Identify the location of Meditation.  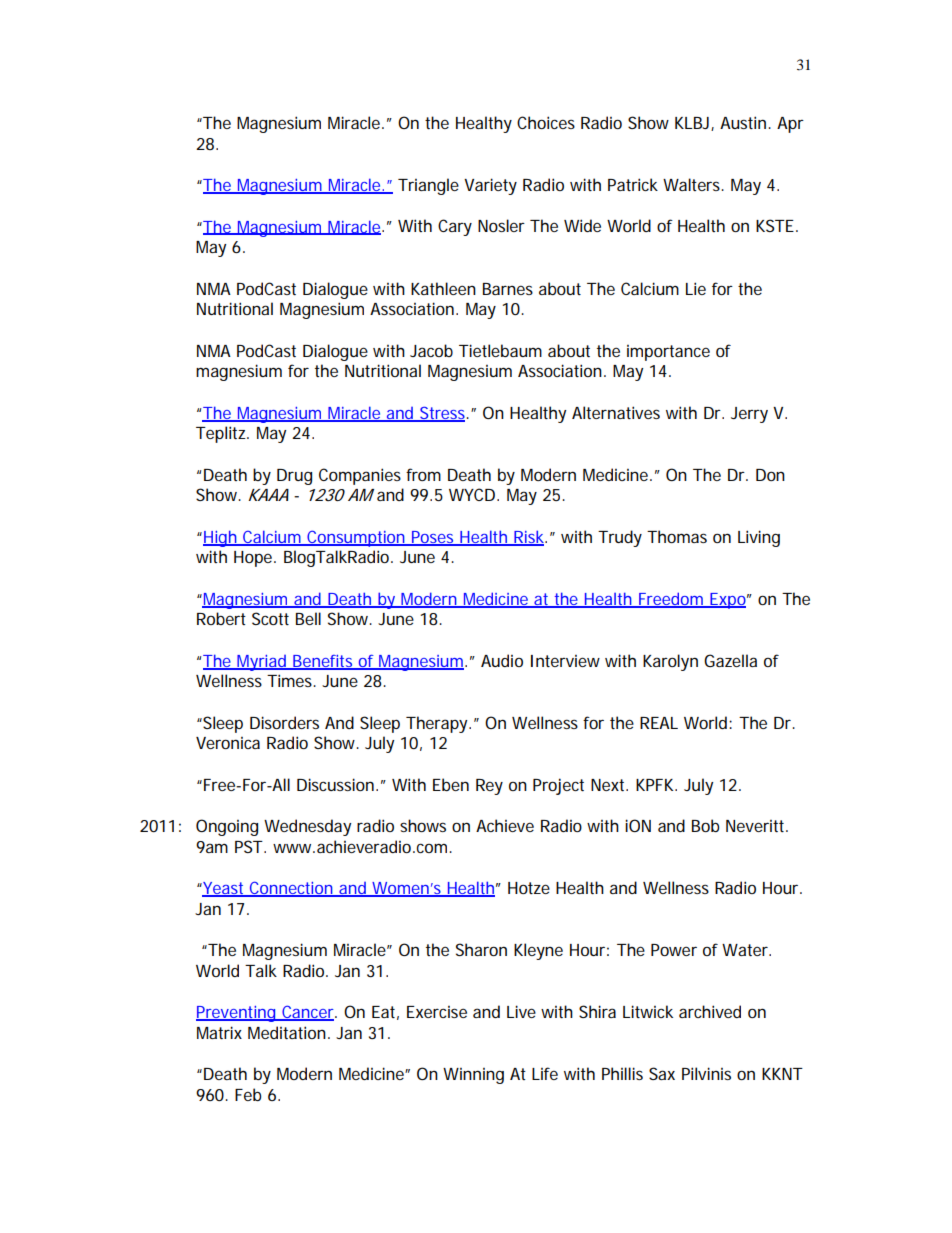
(287, 1032).
